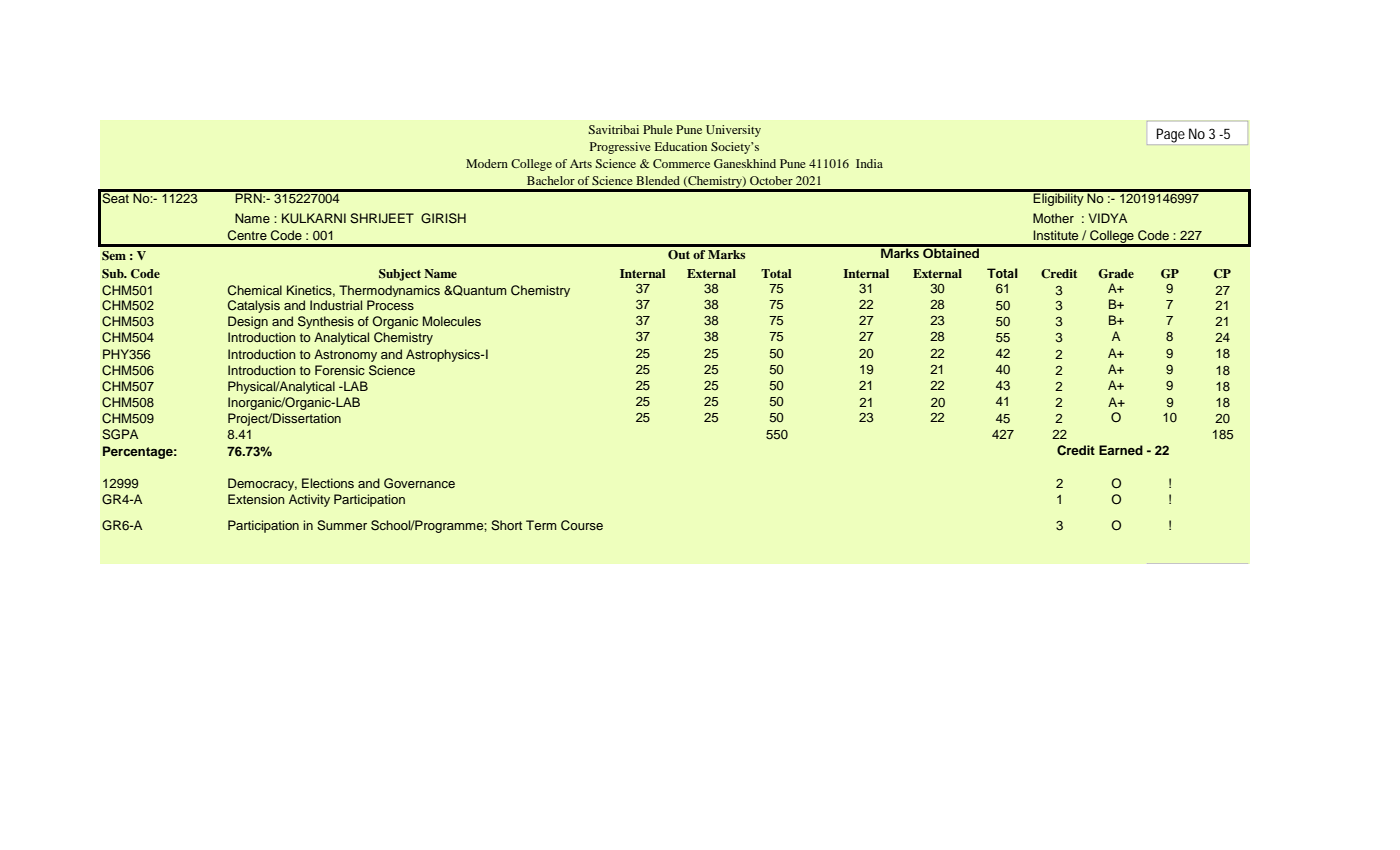 This document has height=850, width=1400. What do you see at coordinates (1171, 135) in the document?
I see `Page` at bounding box center [1171, 135].
